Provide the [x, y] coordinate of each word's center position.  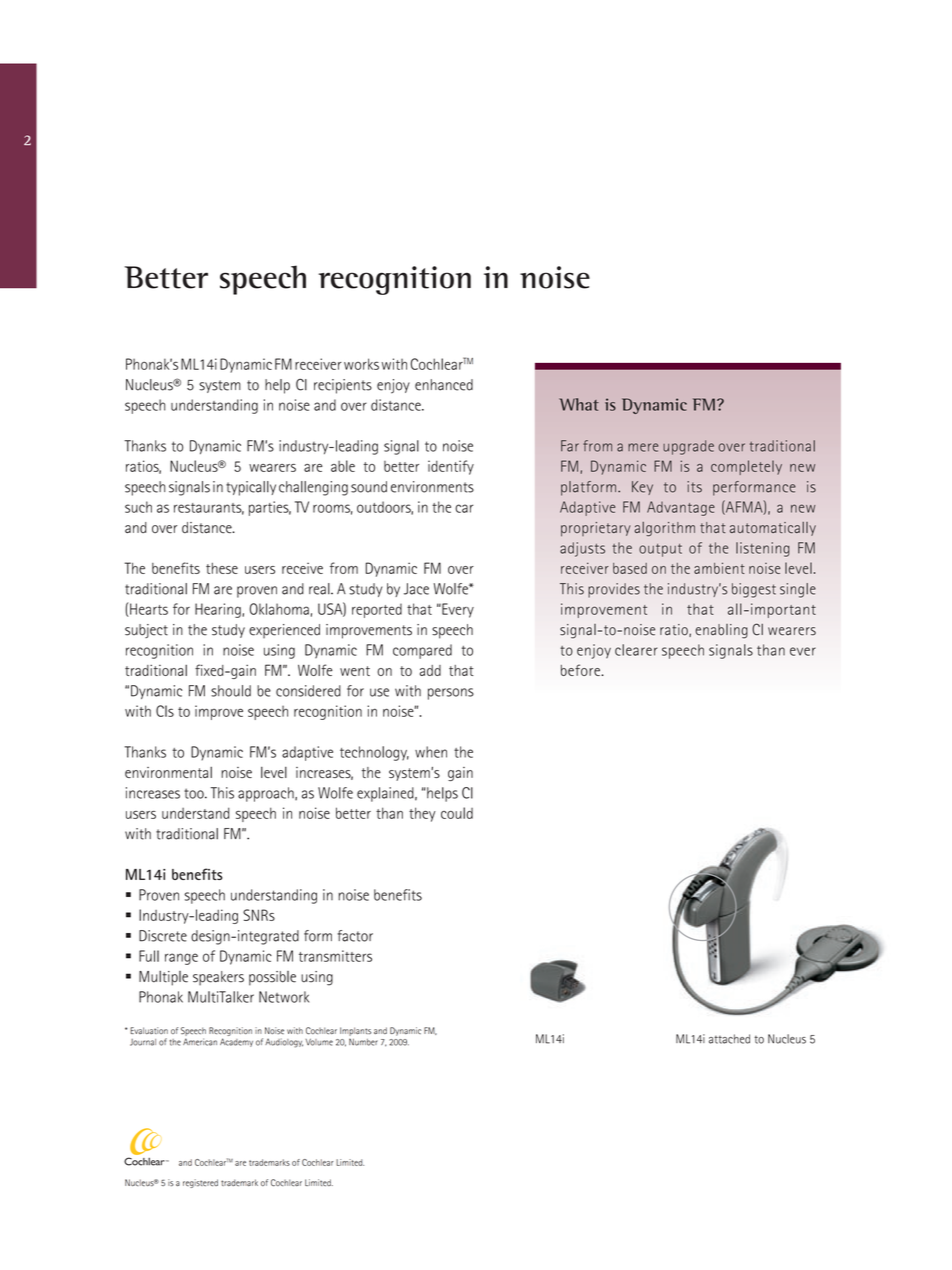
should [231, 691]
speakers [218, 978]
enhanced [444, 385]
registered [200, 1183]
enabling [721, 631]
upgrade [688, 447]
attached [729, 1039]
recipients [343, 386]
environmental [168, 772]
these [222, 568]
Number [363, 1042]
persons [451, 694]
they [422, 814]
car [464, 508]
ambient [719, 568]
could [457, 813]
